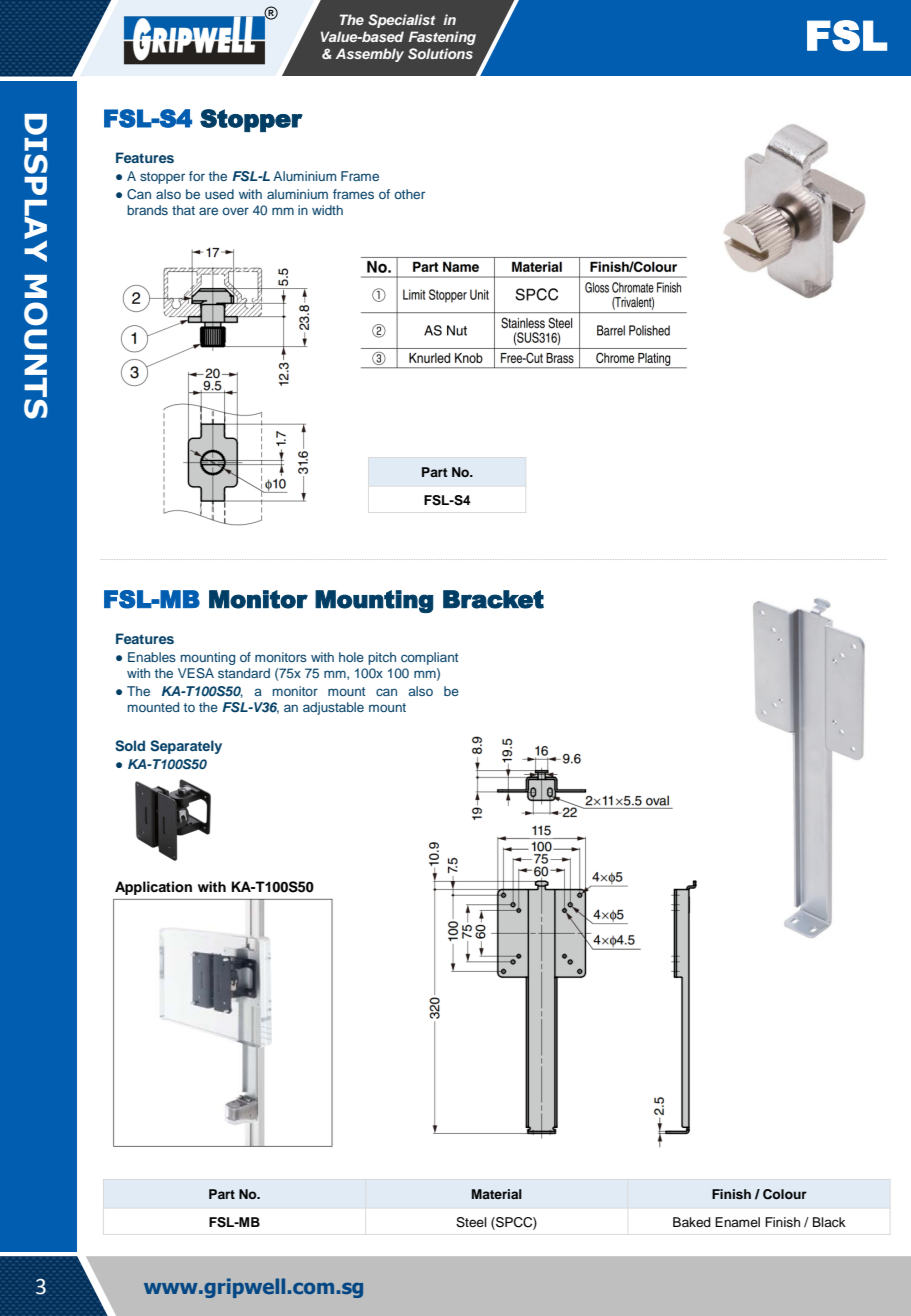 The image size is (911, 1316). I want to click on Colour, so click(785, 1194).
